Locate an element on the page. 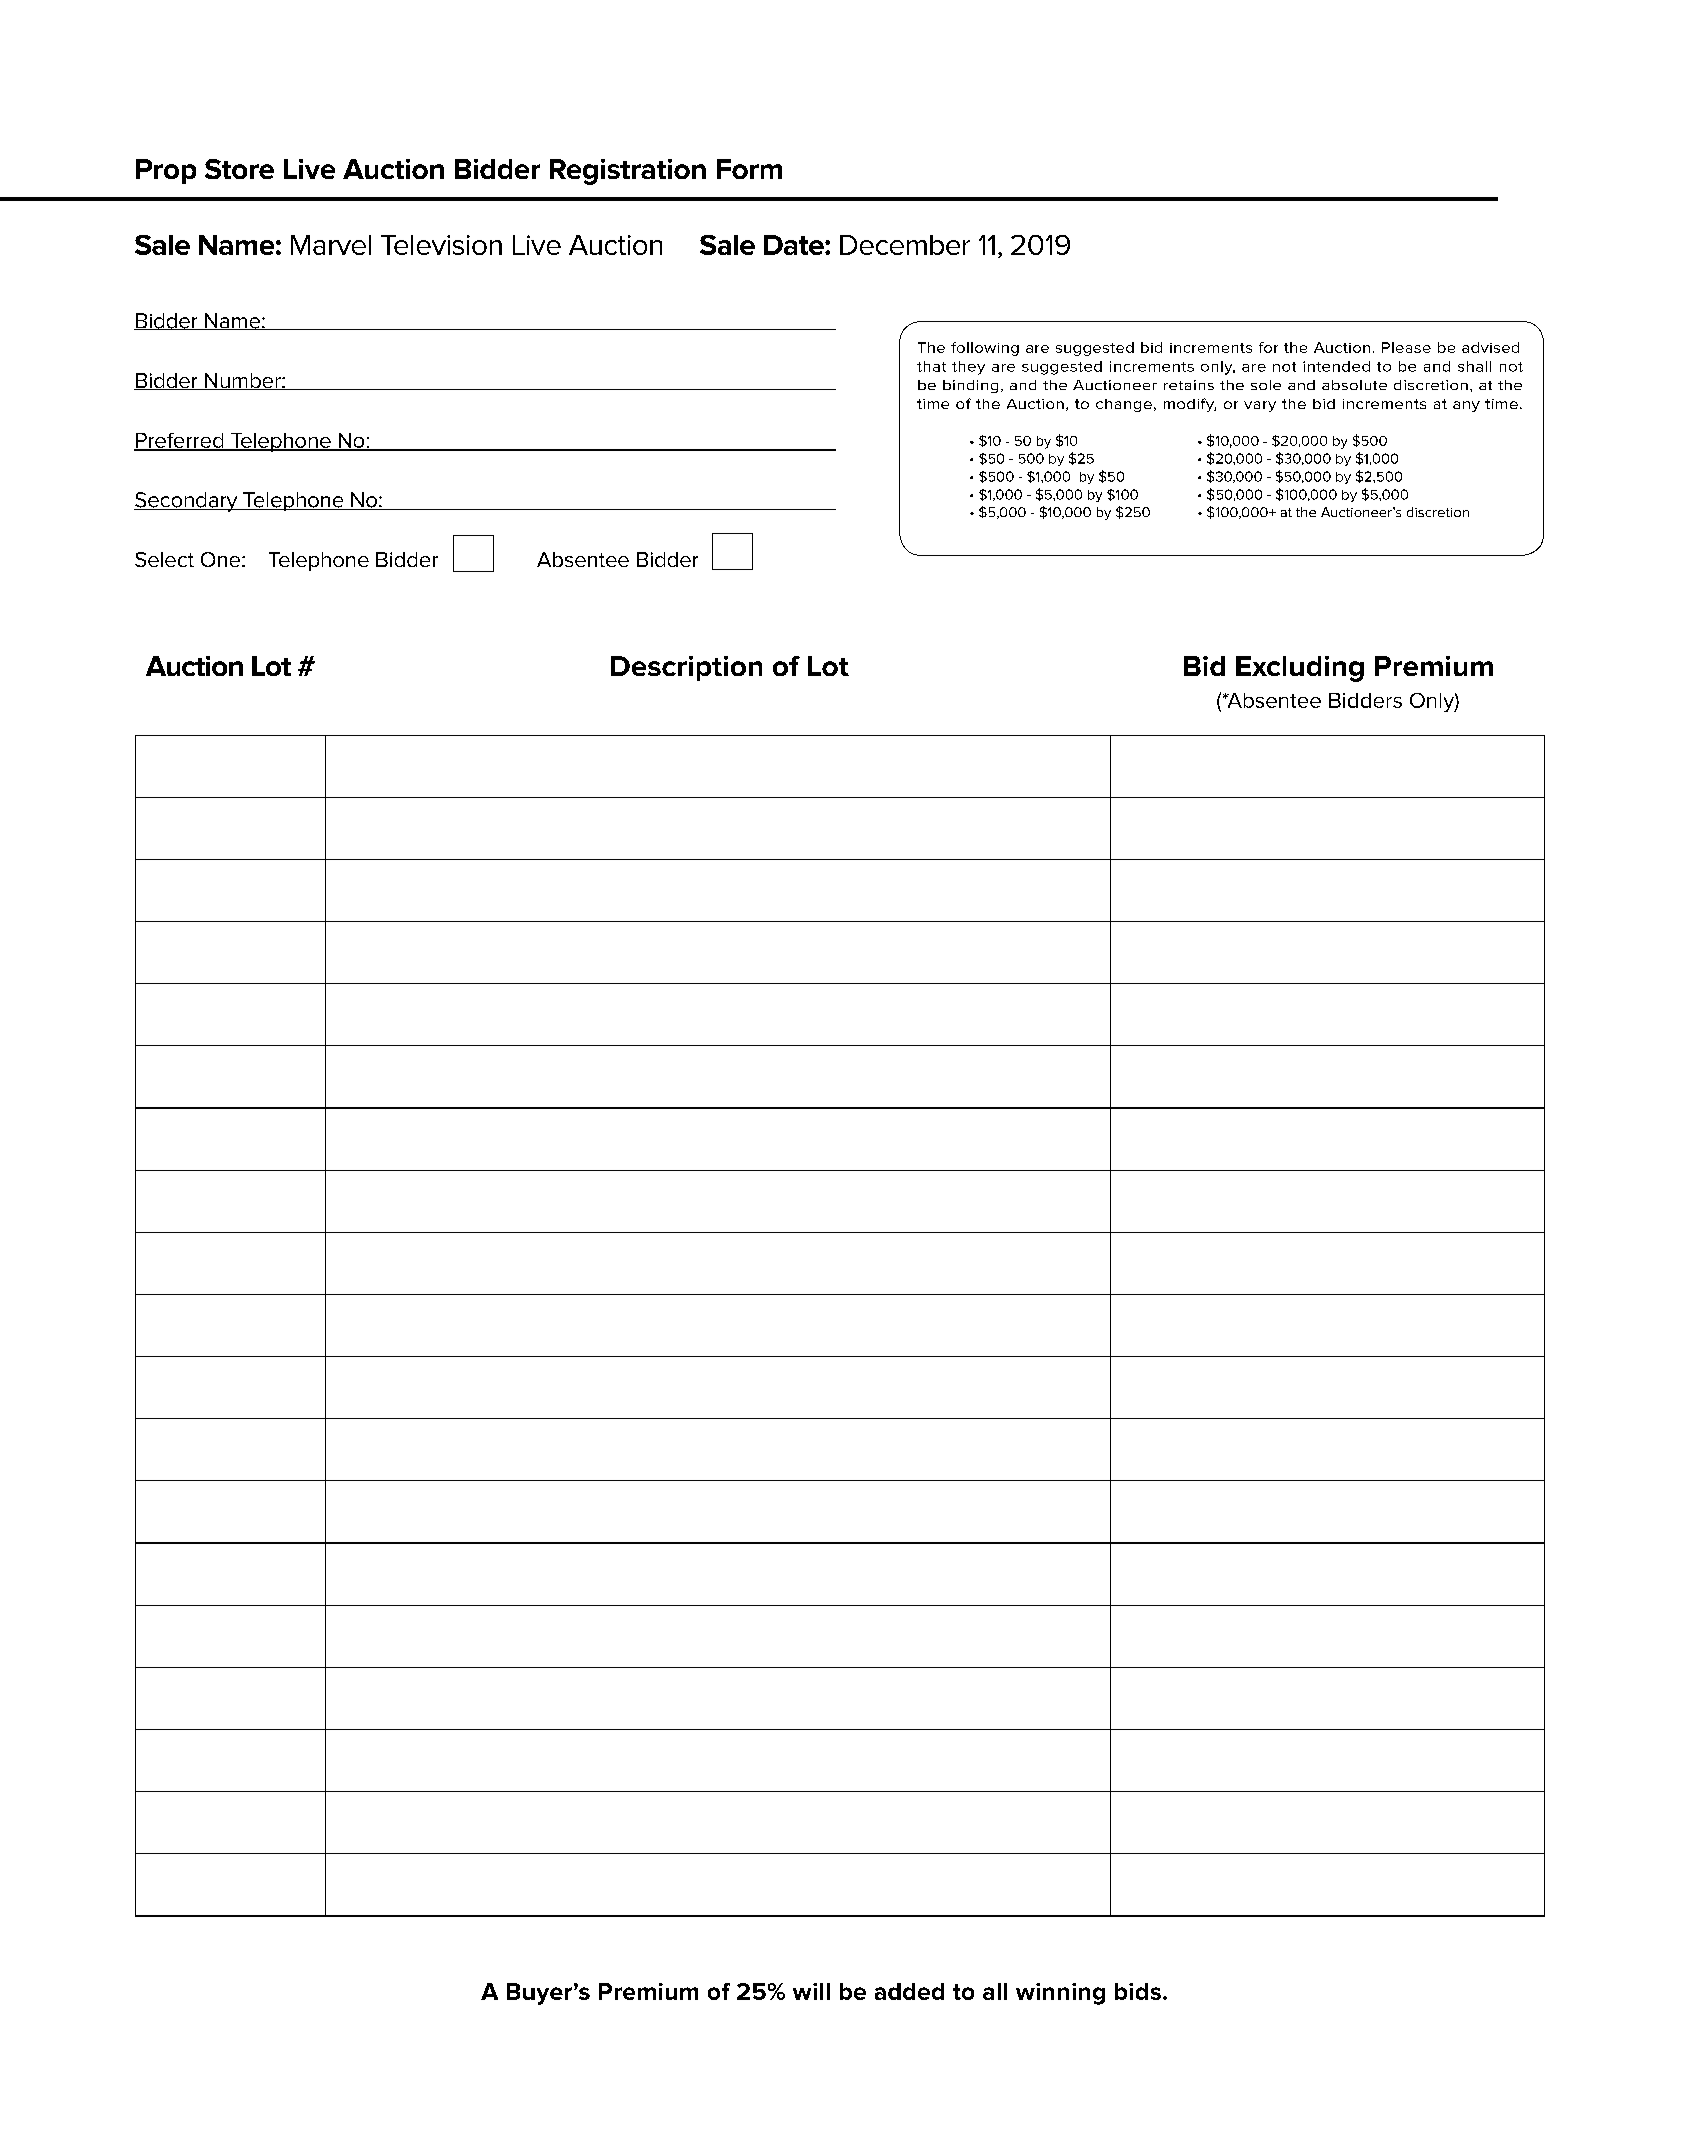 Image resolution: width=1701 pixels, height=2149 pixels. will is located at coordinates (811, 1991).
